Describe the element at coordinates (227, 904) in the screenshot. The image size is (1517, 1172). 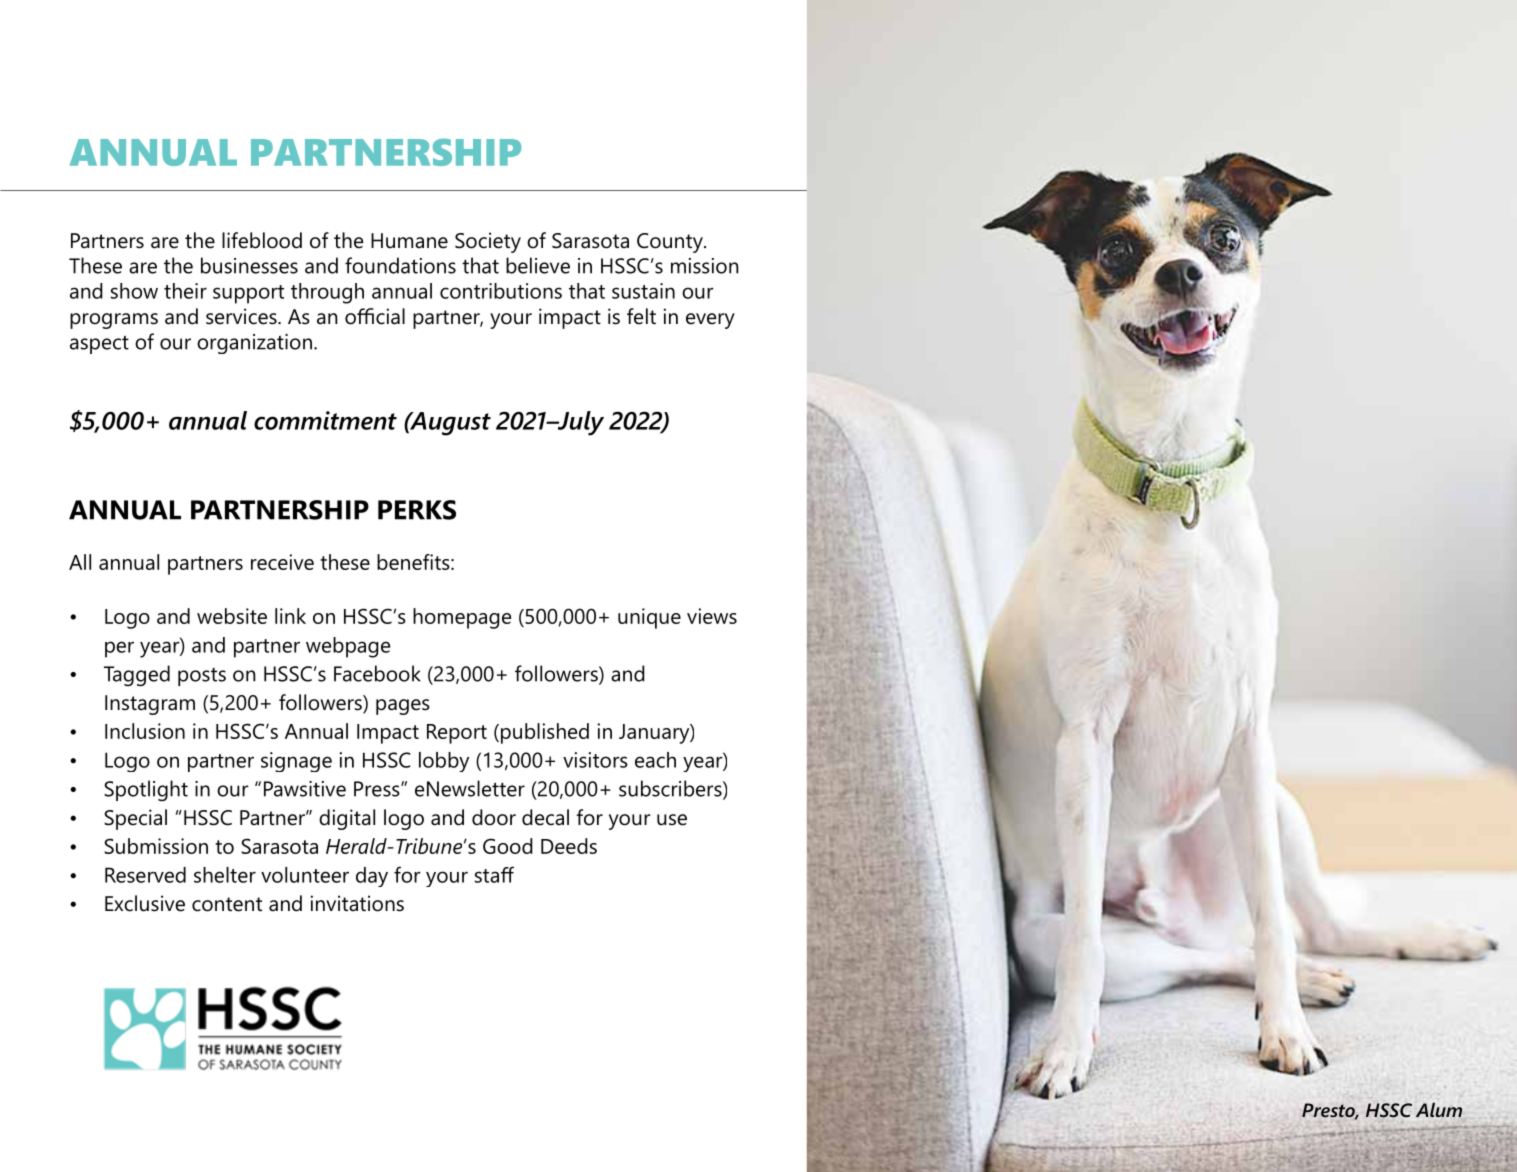
I see `content` at that location.
